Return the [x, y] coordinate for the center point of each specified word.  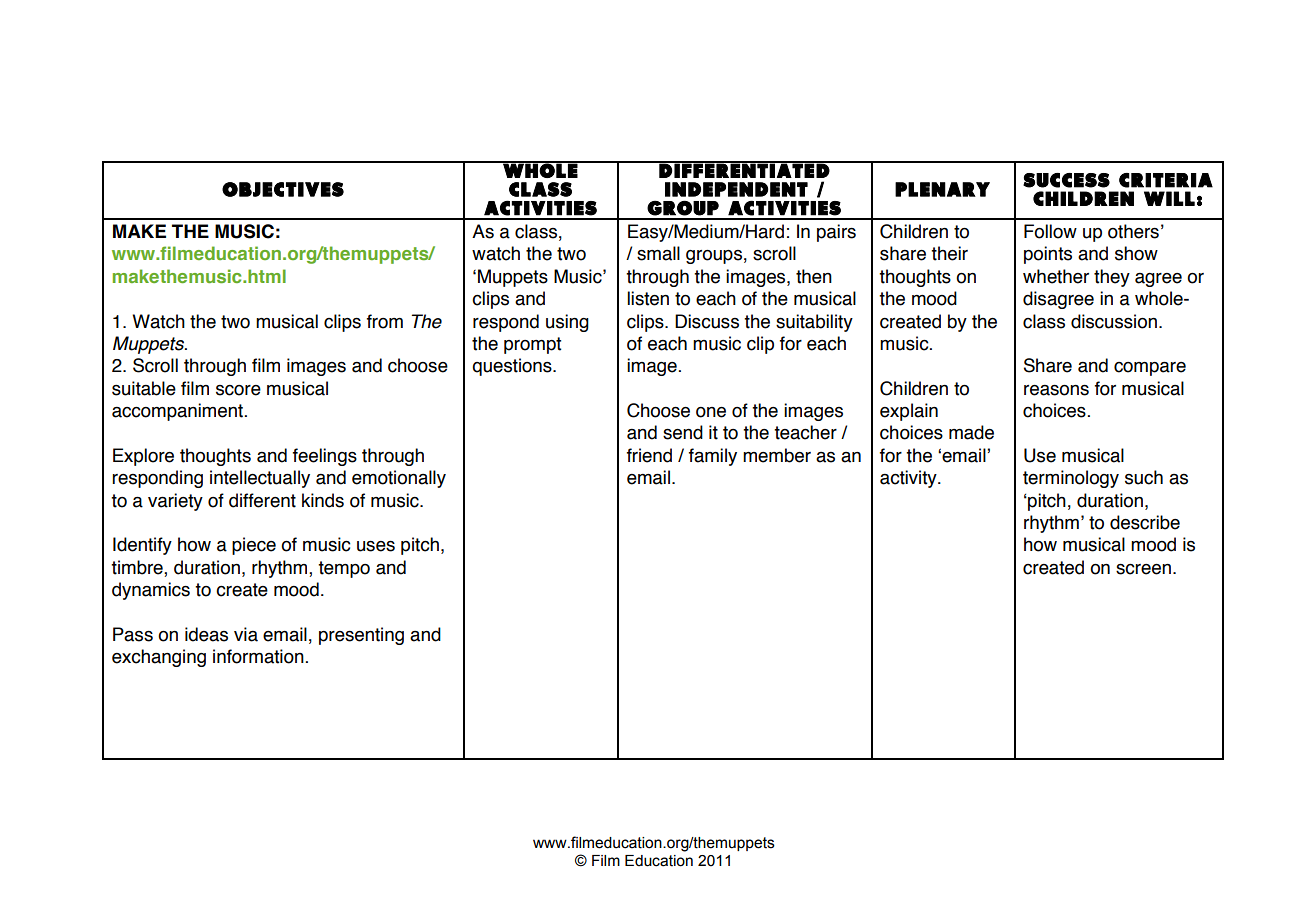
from [385, 321]
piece [254, 546]
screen [1143, 569]
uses [376, 546]
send [683, 432]
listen [648, 298]
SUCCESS [1066, 180]
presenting [361, 636]
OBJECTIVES [283, 189]
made [971, 432]
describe [1145, 522]
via [246, 634]
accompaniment [177, 412]
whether [1056, 276]
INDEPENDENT [736, 189]
